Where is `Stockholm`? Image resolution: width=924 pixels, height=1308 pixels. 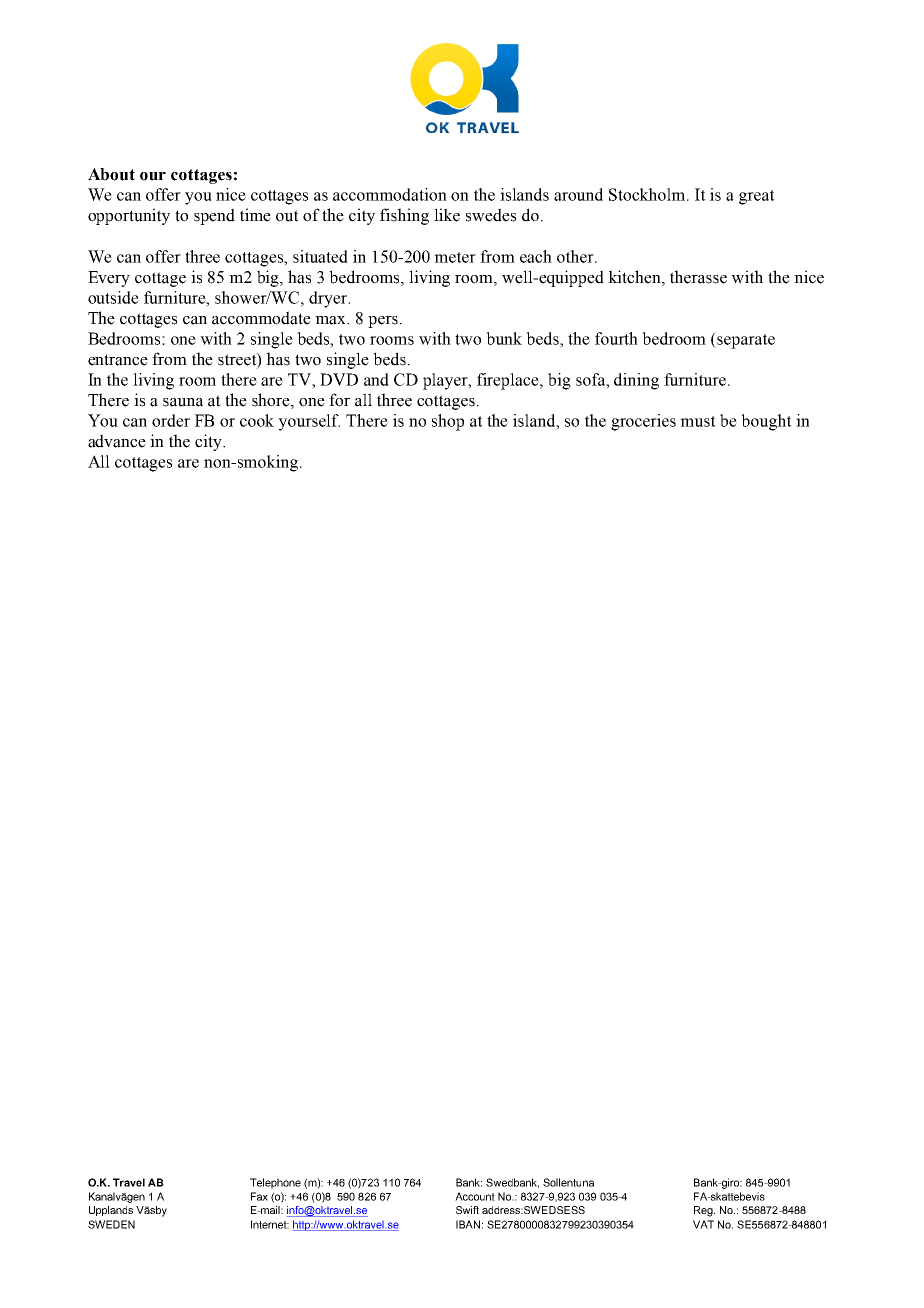 Stockholm is located at coordinates (648, 194).
